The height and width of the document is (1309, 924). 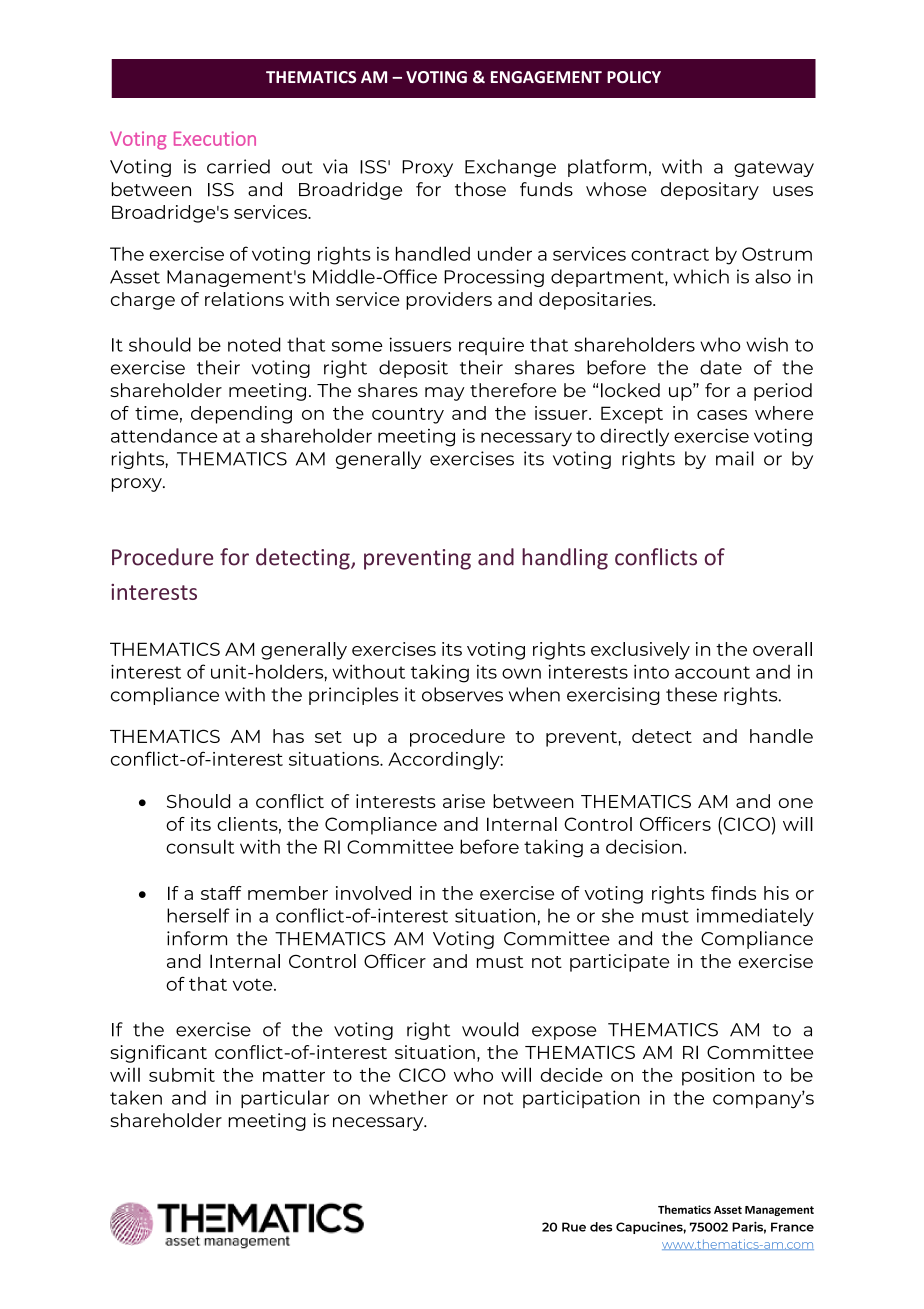 I want to click on Execution, so click(x=215, y=138).
